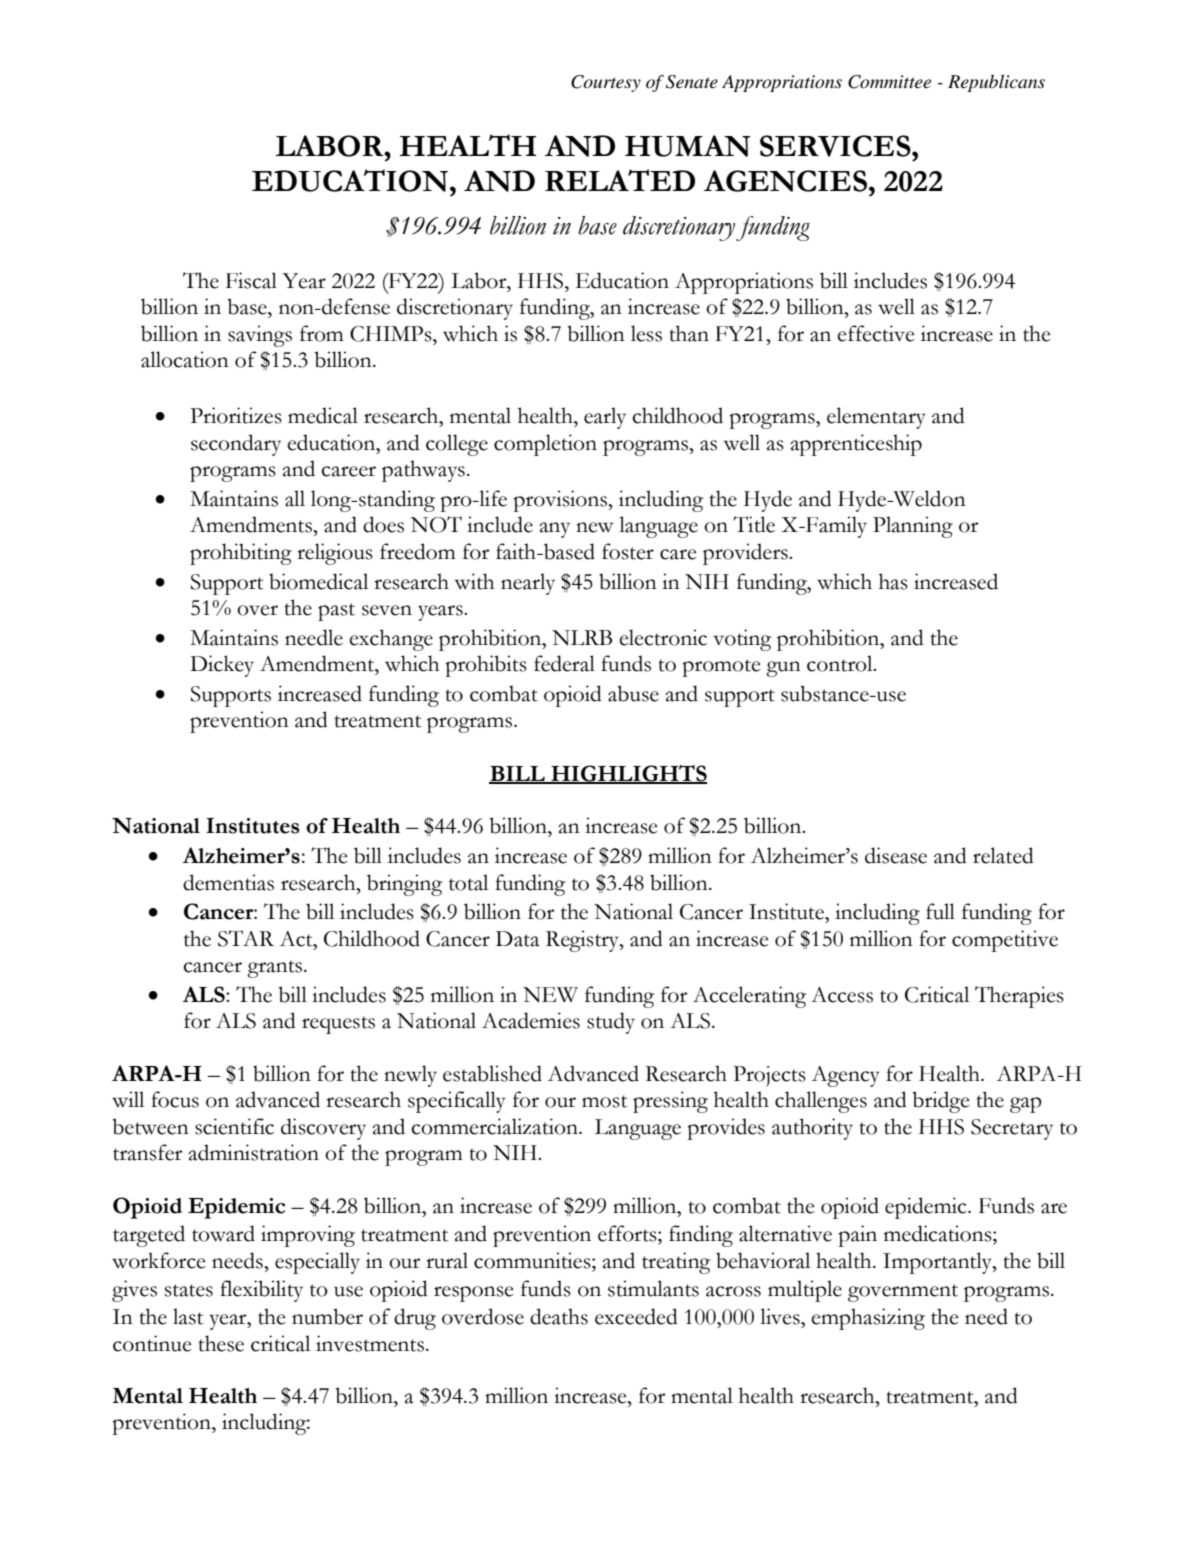 The image size is (1197, 1548). I want to click on flexibility, so click(261, 1291).
